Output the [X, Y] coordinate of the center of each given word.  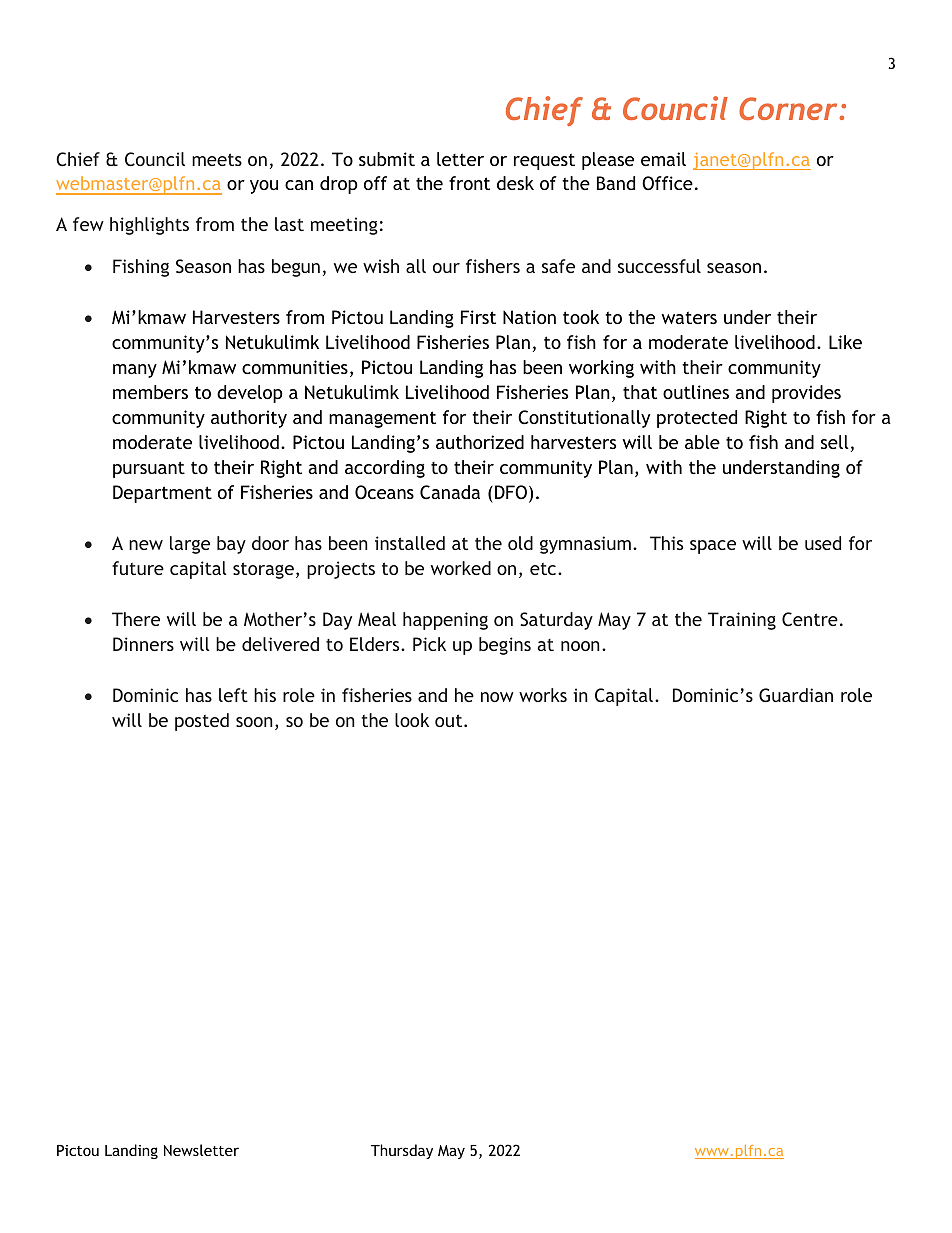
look [412, 720]
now [497, 697]
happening [445, 621]
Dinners [143, 644]
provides [806, 394]
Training [742, 621]
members [150, 392]
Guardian [796, 695]
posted [202, 722]
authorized [480, 442]
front [469, 183]
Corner [789, 108]
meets [217, 159]
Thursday [402, 1151]
